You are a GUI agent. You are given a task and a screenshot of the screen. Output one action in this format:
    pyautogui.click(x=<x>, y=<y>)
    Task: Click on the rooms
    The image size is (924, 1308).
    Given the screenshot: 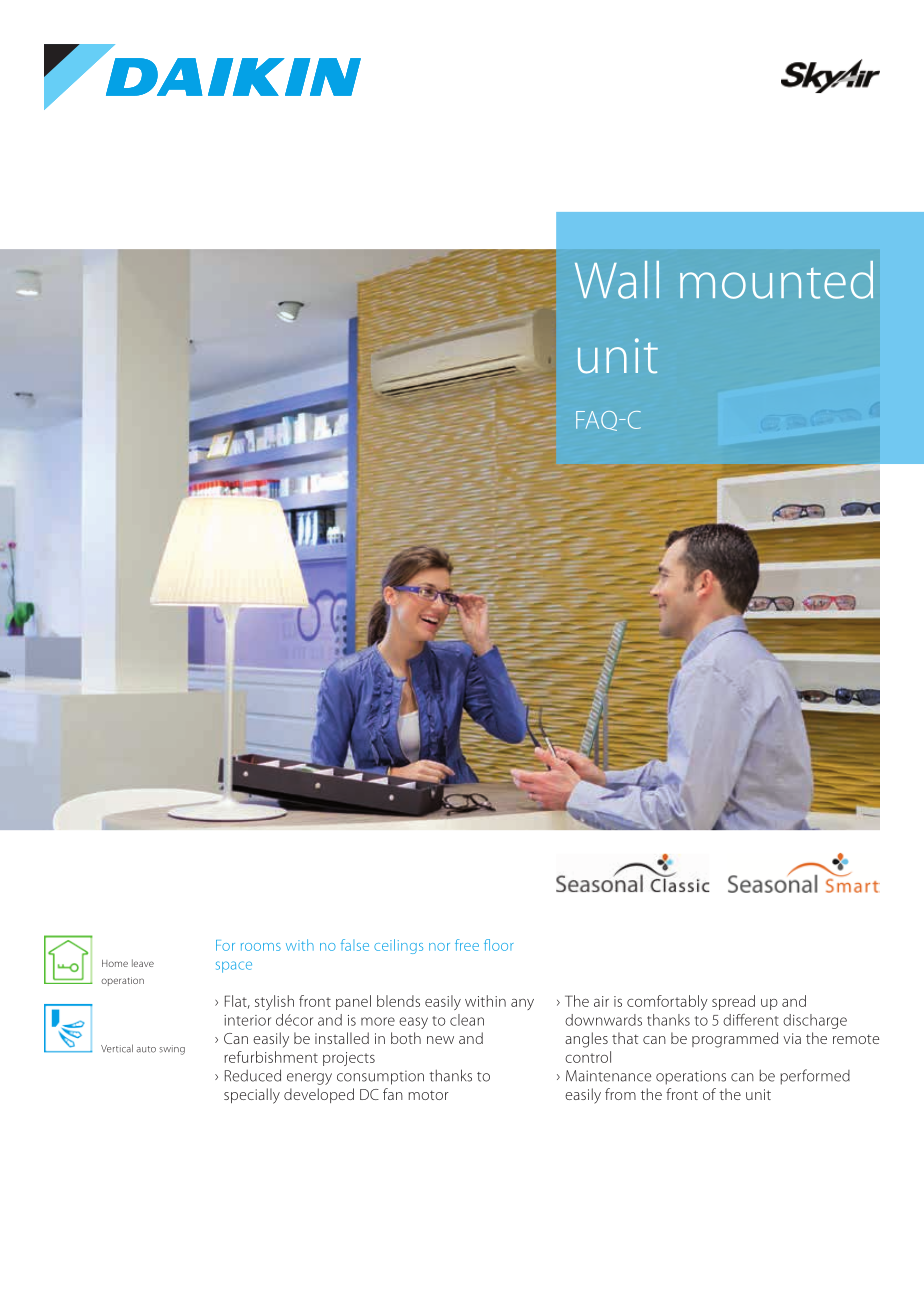 What is the action you would take?
    pyautogui.click(x=261, y=947)
